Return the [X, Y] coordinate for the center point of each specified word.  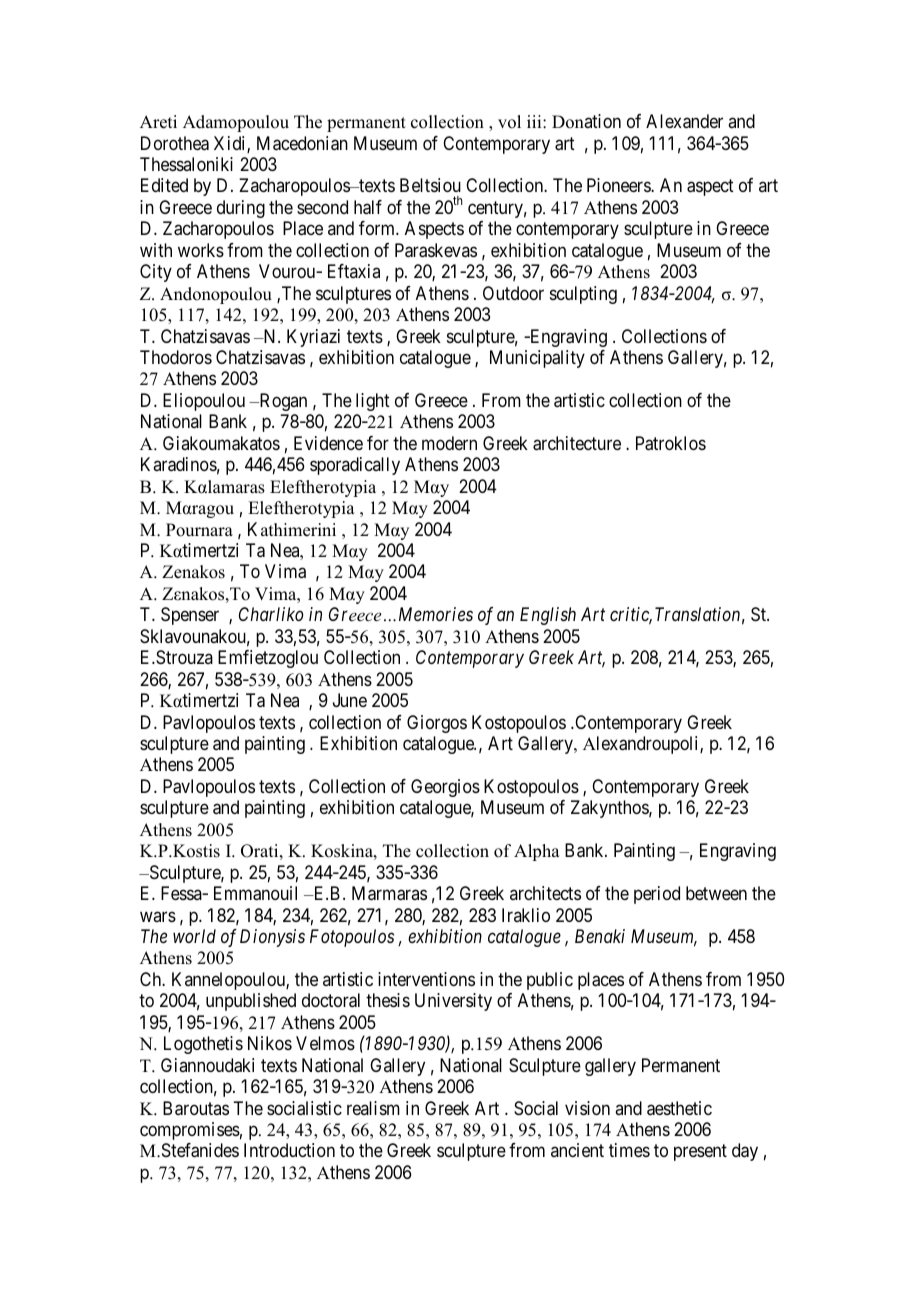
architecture [577, 443]
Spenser [190, 616]
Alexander [684, 121]
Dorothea [175, 143]
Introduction [289, 1150]
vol [509, 122]
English [548, 616]
